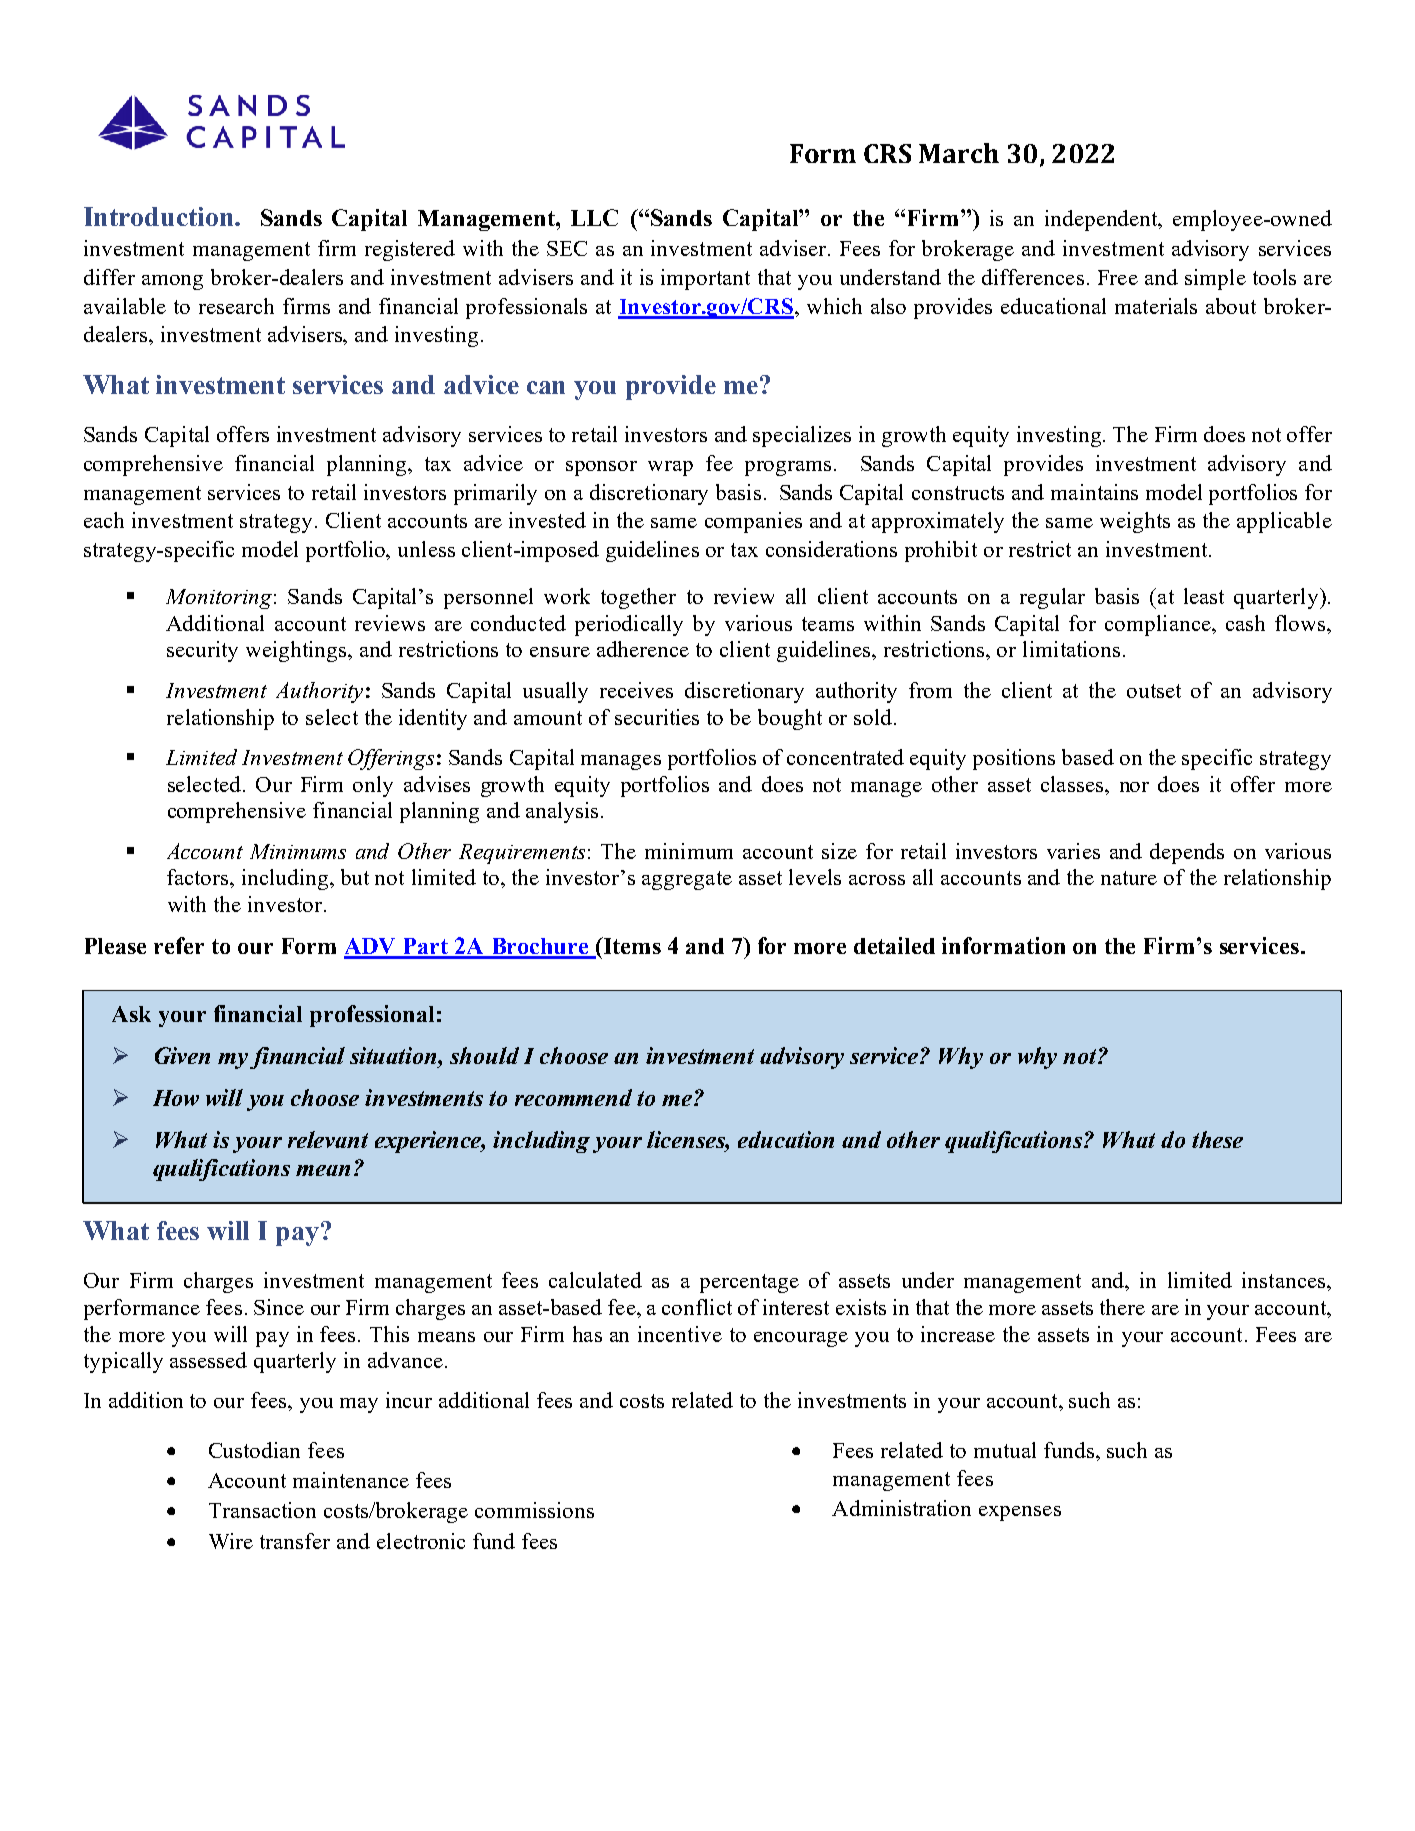  Describe the element at coordinates (262, 1510) in the screenshot. I see `Transaction` at that location.
